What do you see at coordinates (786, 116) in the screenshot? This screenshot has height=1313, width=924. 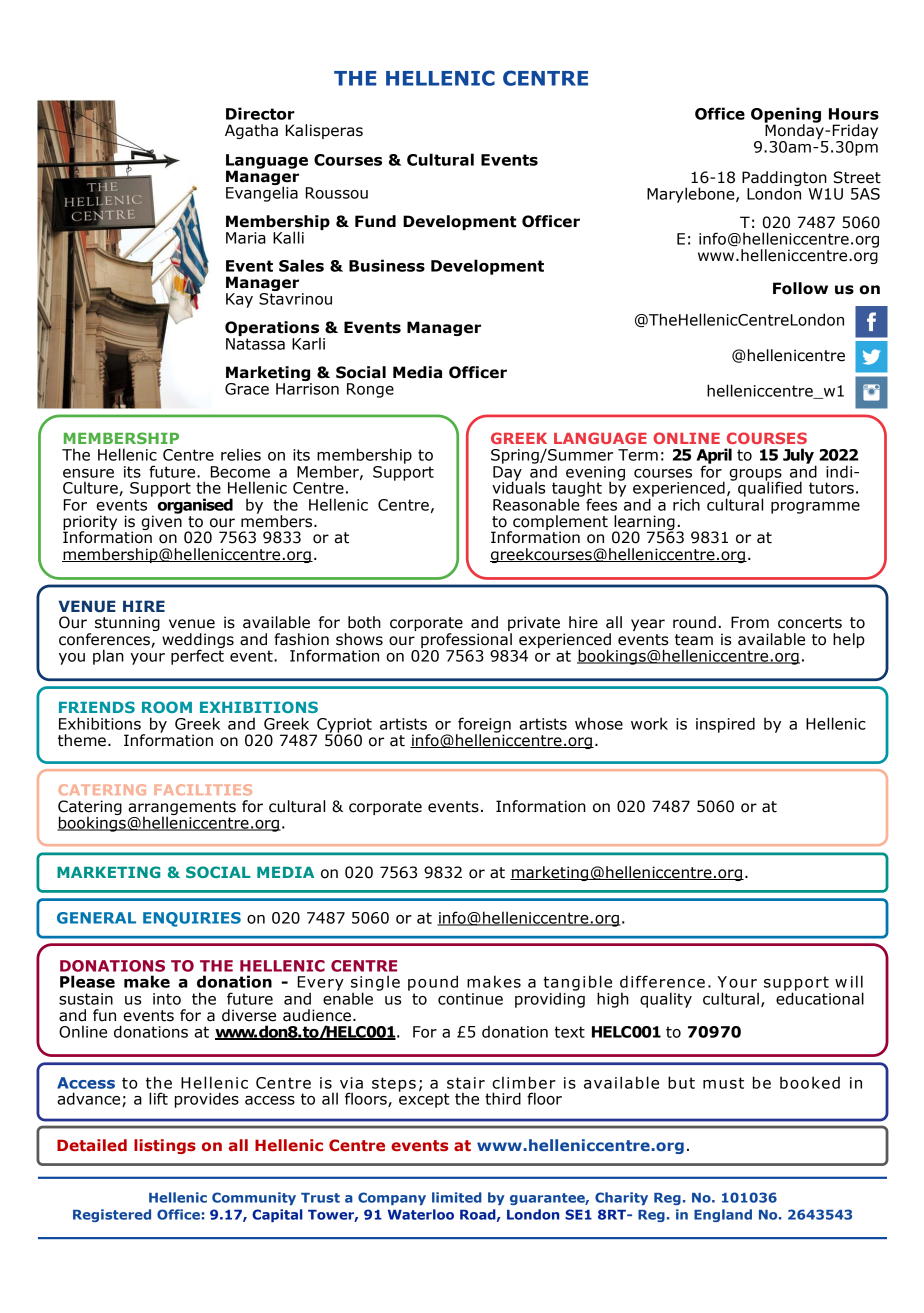 I see `Opening` at bounding box center [786, 116].
